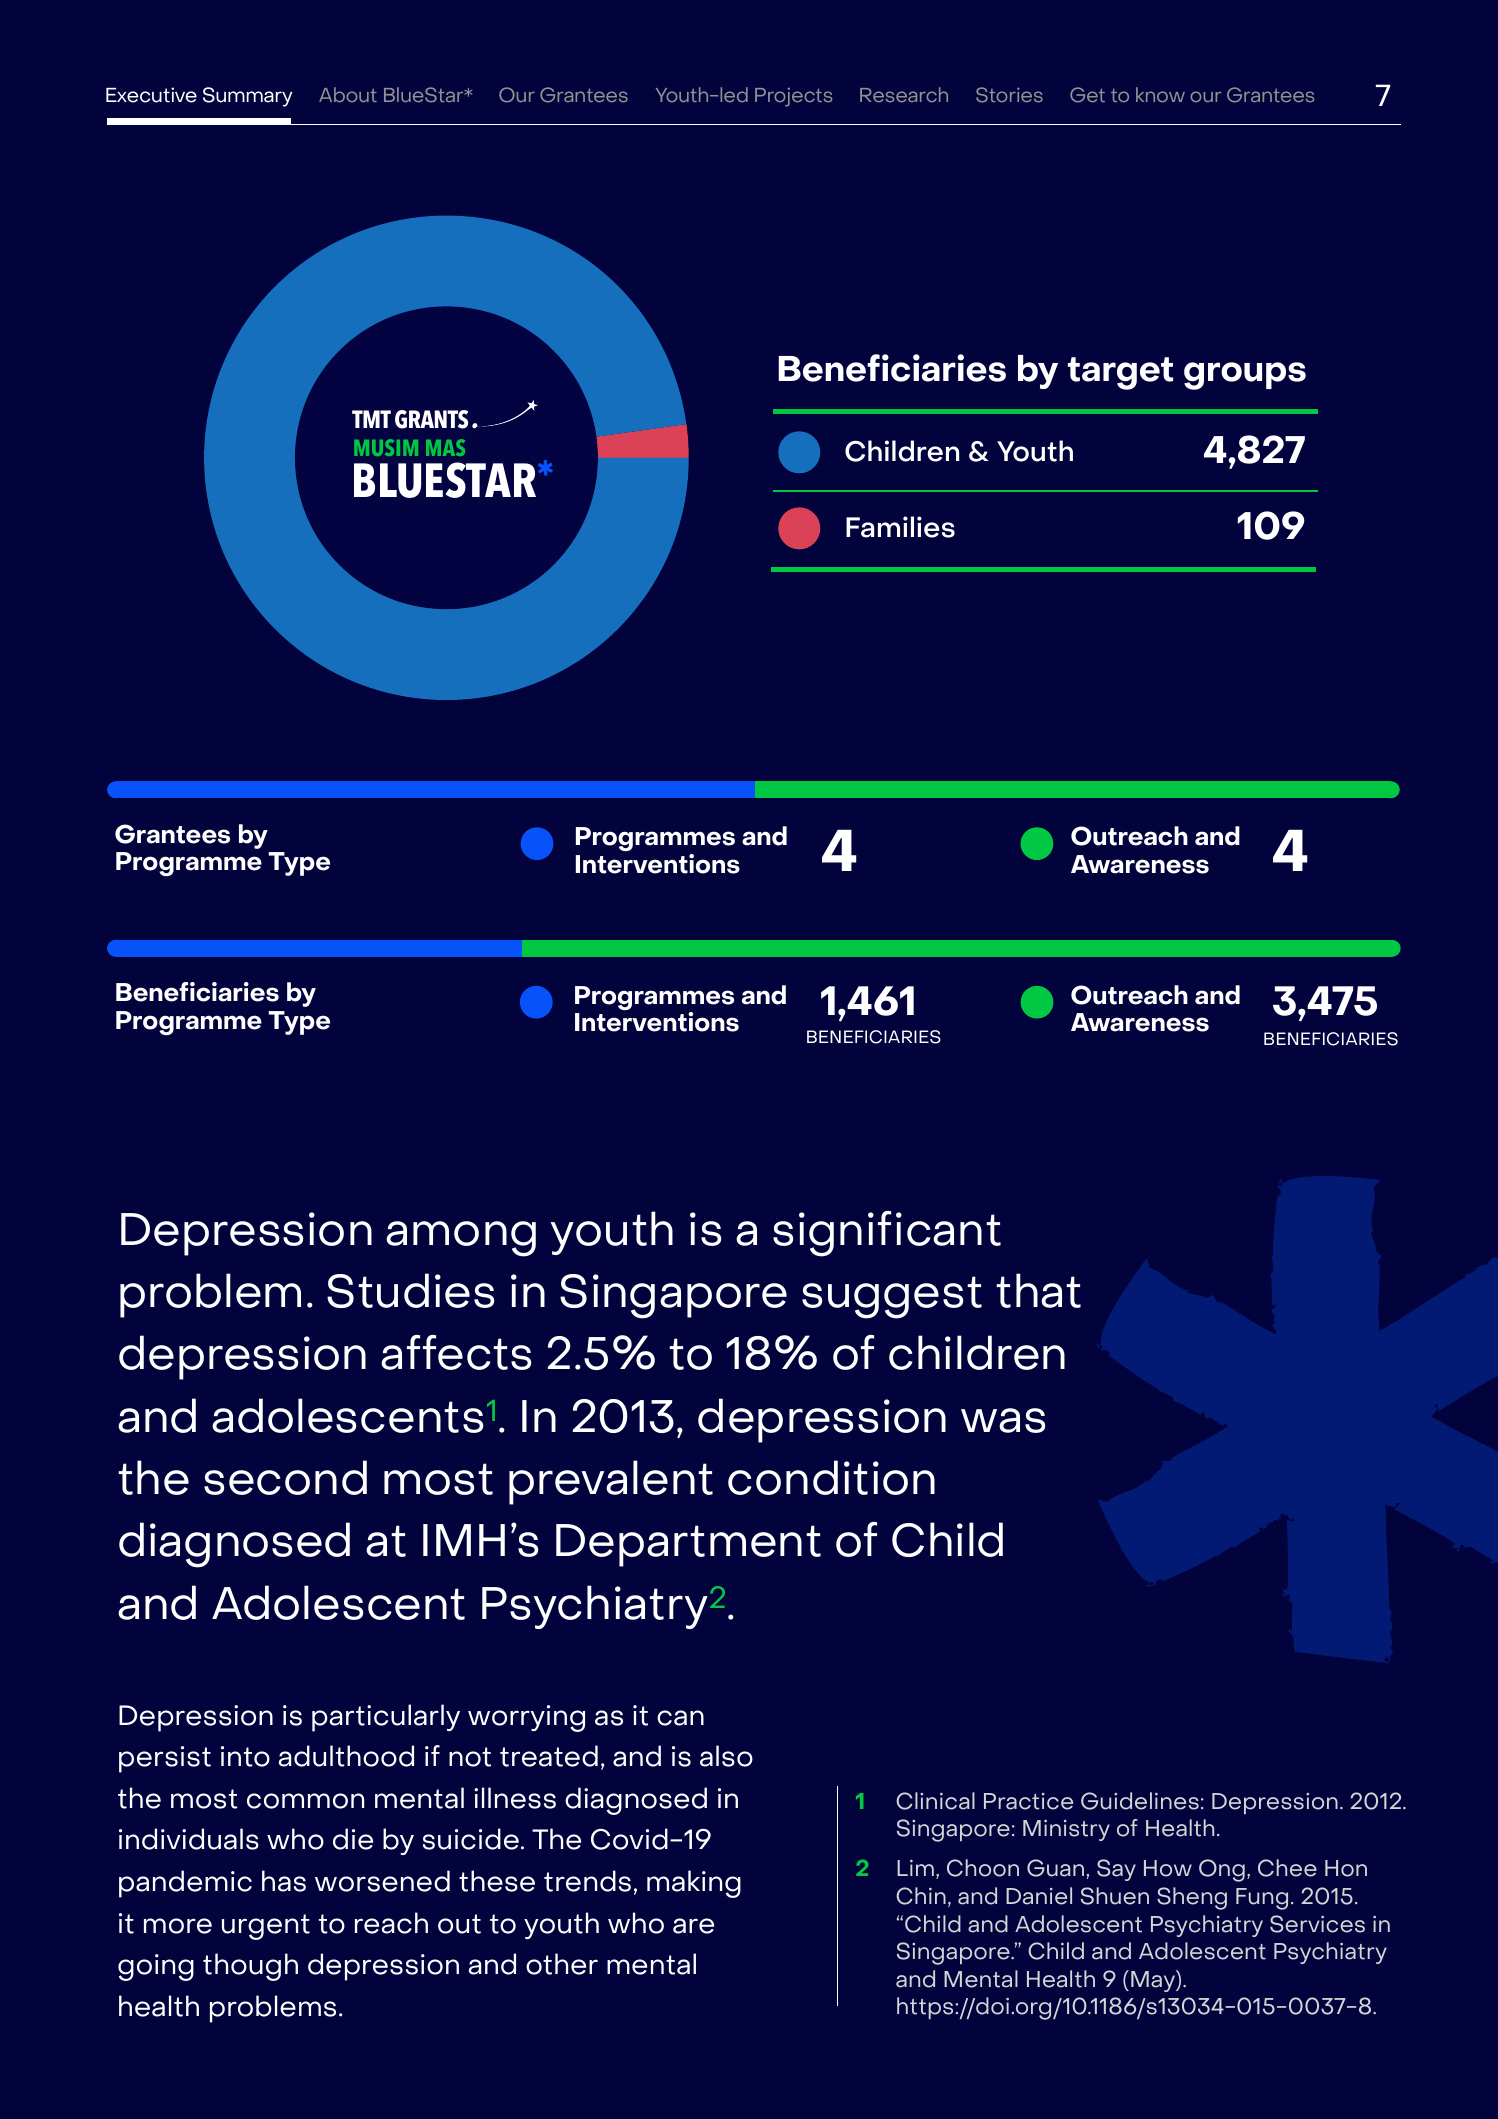  What do you see at coordinates (887, 1234) in the screenshot?
I see `significant` at bounding box center [887, 1234].
